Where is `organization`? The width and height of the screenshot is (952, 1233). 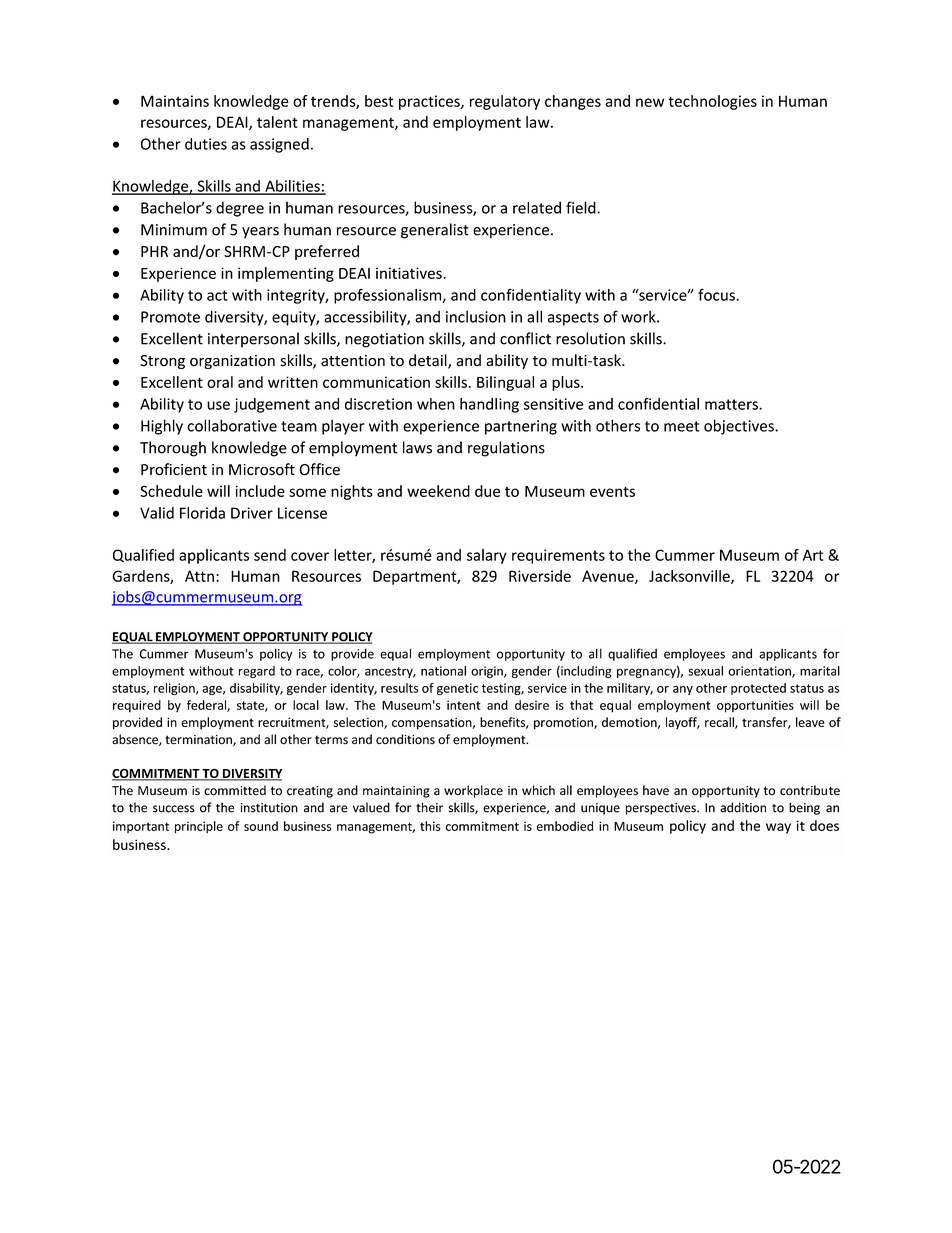 organization is located at coordinates (232, 362).
